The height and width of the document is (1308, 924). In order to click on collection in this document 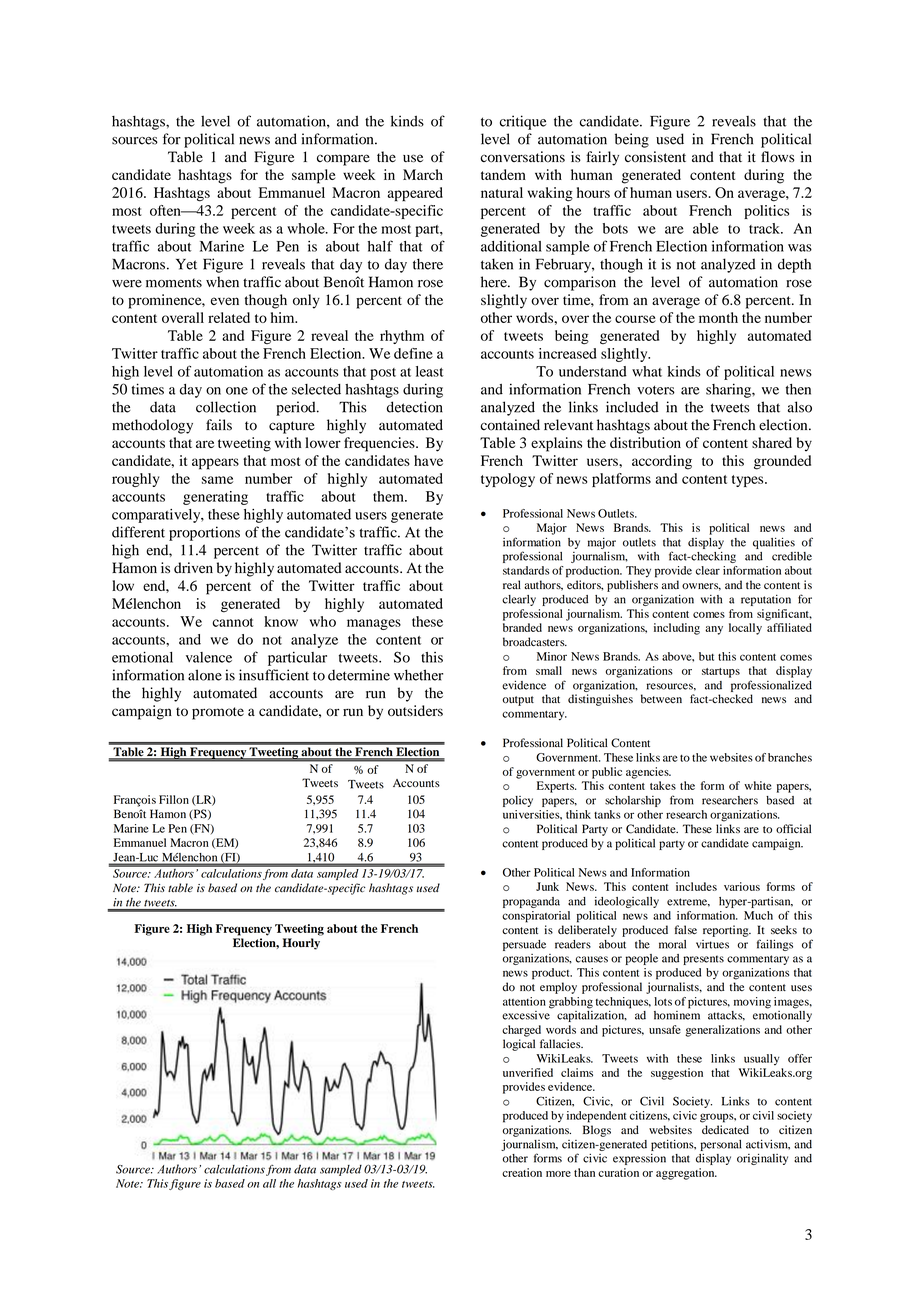, I will do `click(226, 407)`.
